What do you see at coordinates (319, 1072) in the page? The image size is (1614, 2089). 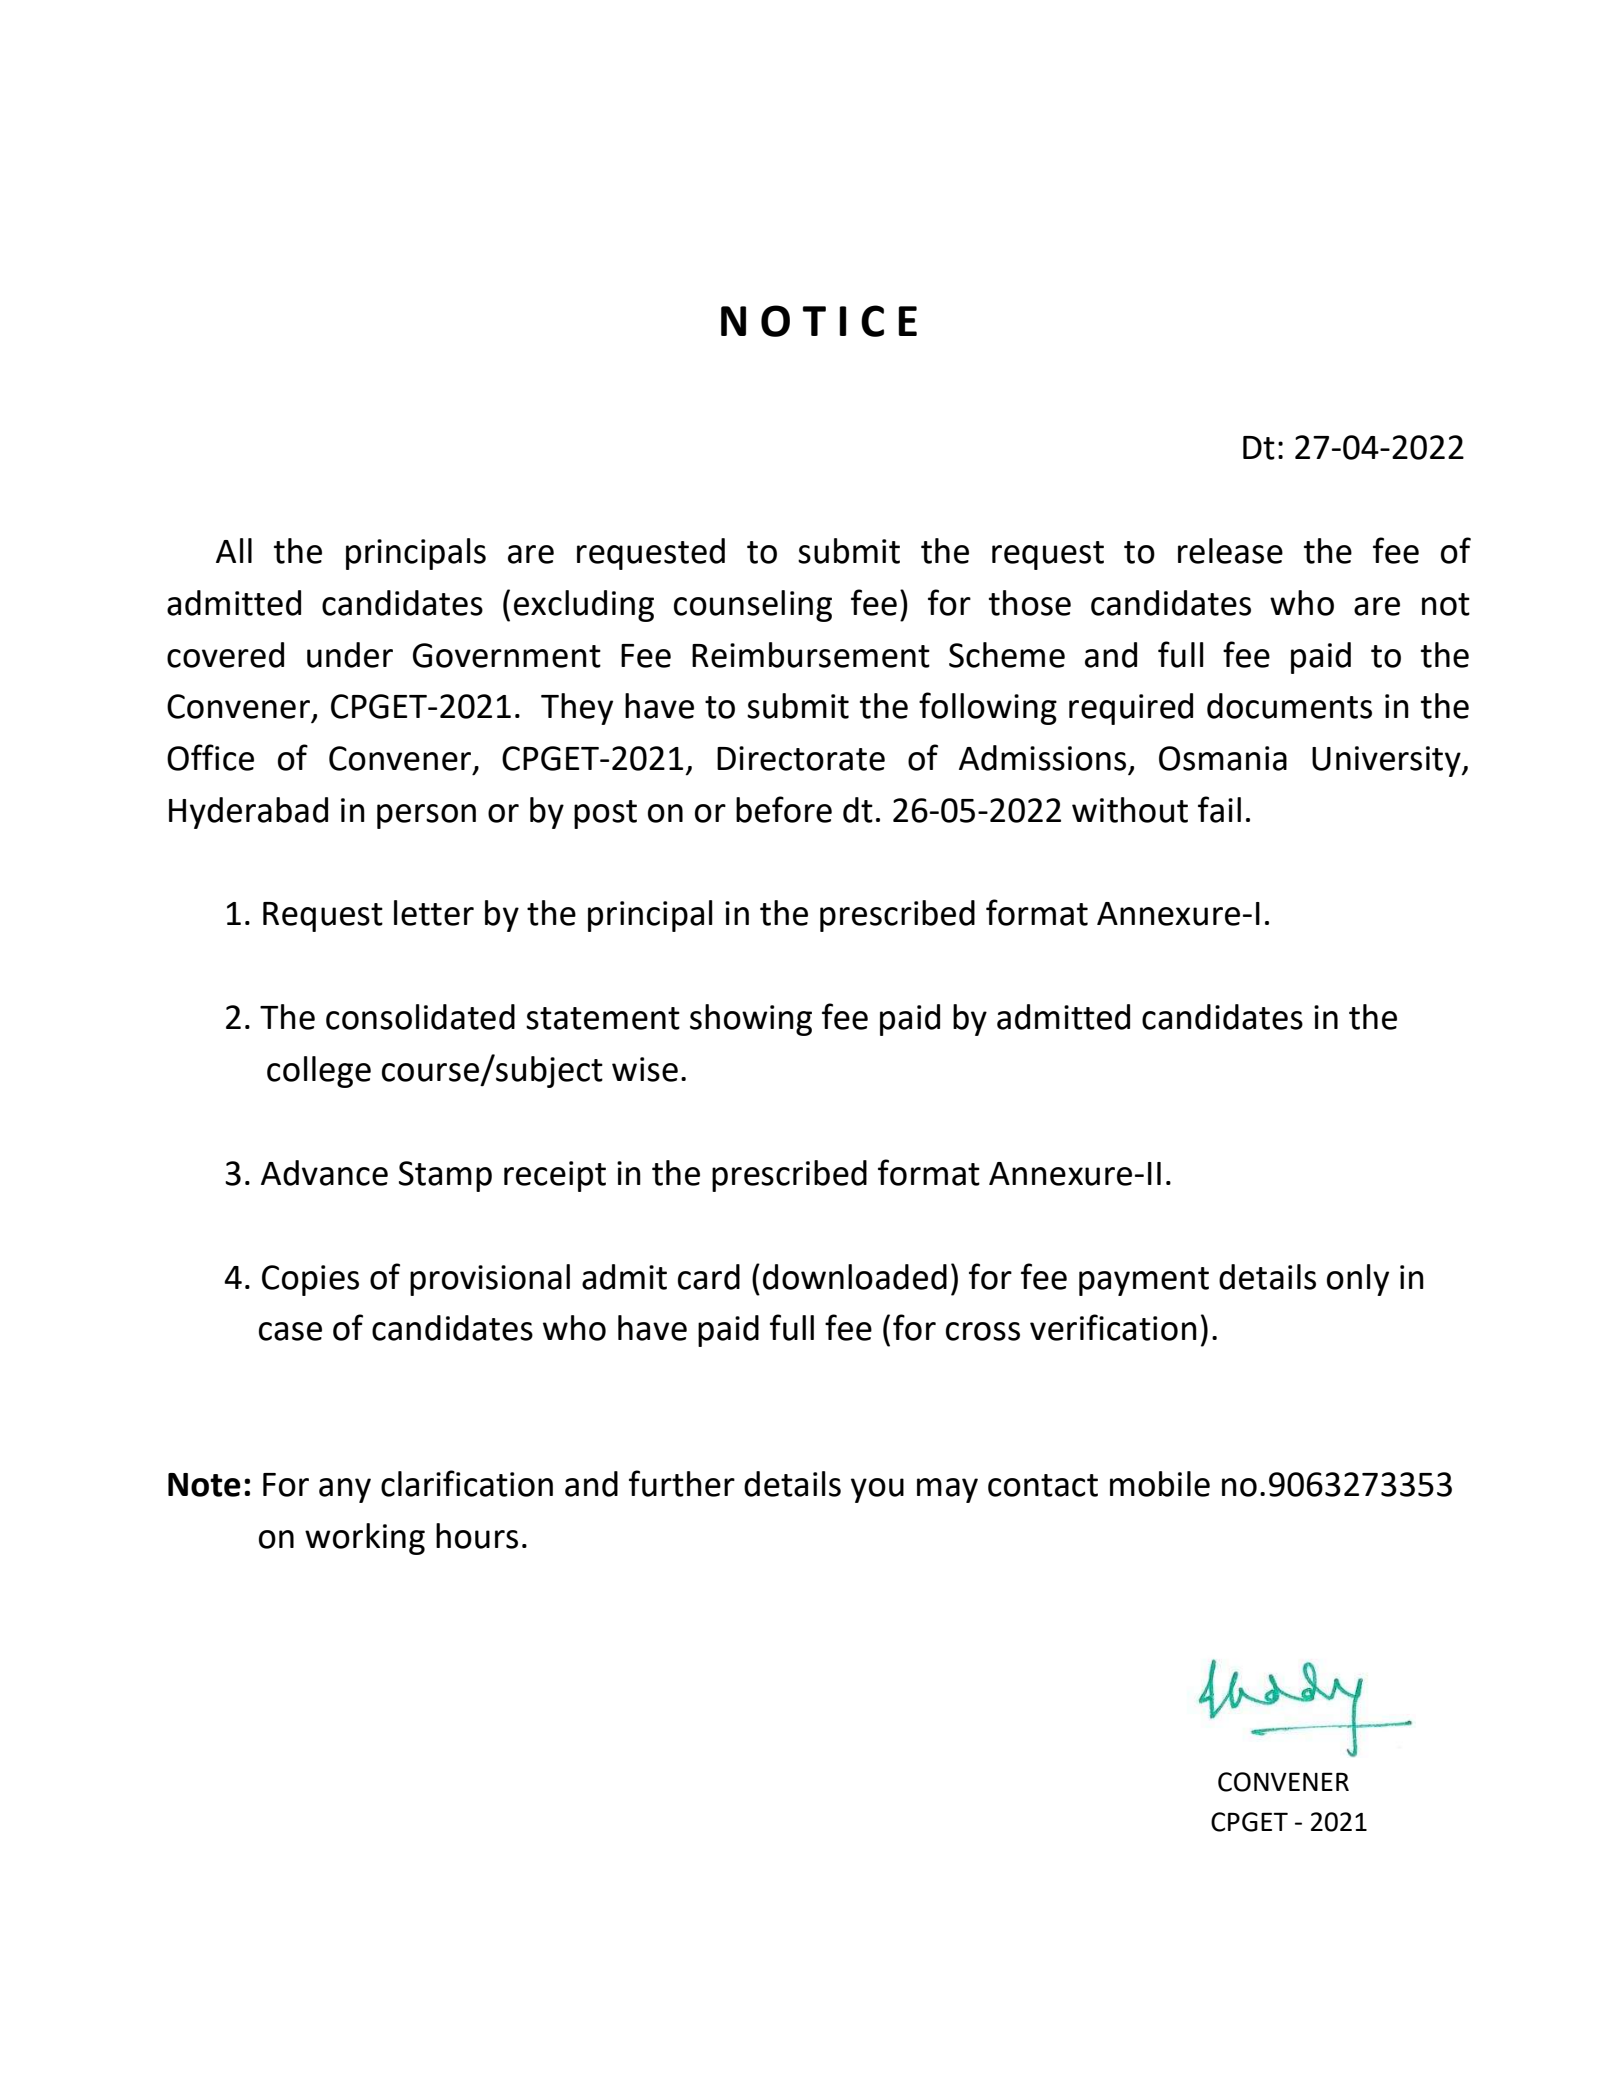 I see `college` at bounding box center [319, 1072].
